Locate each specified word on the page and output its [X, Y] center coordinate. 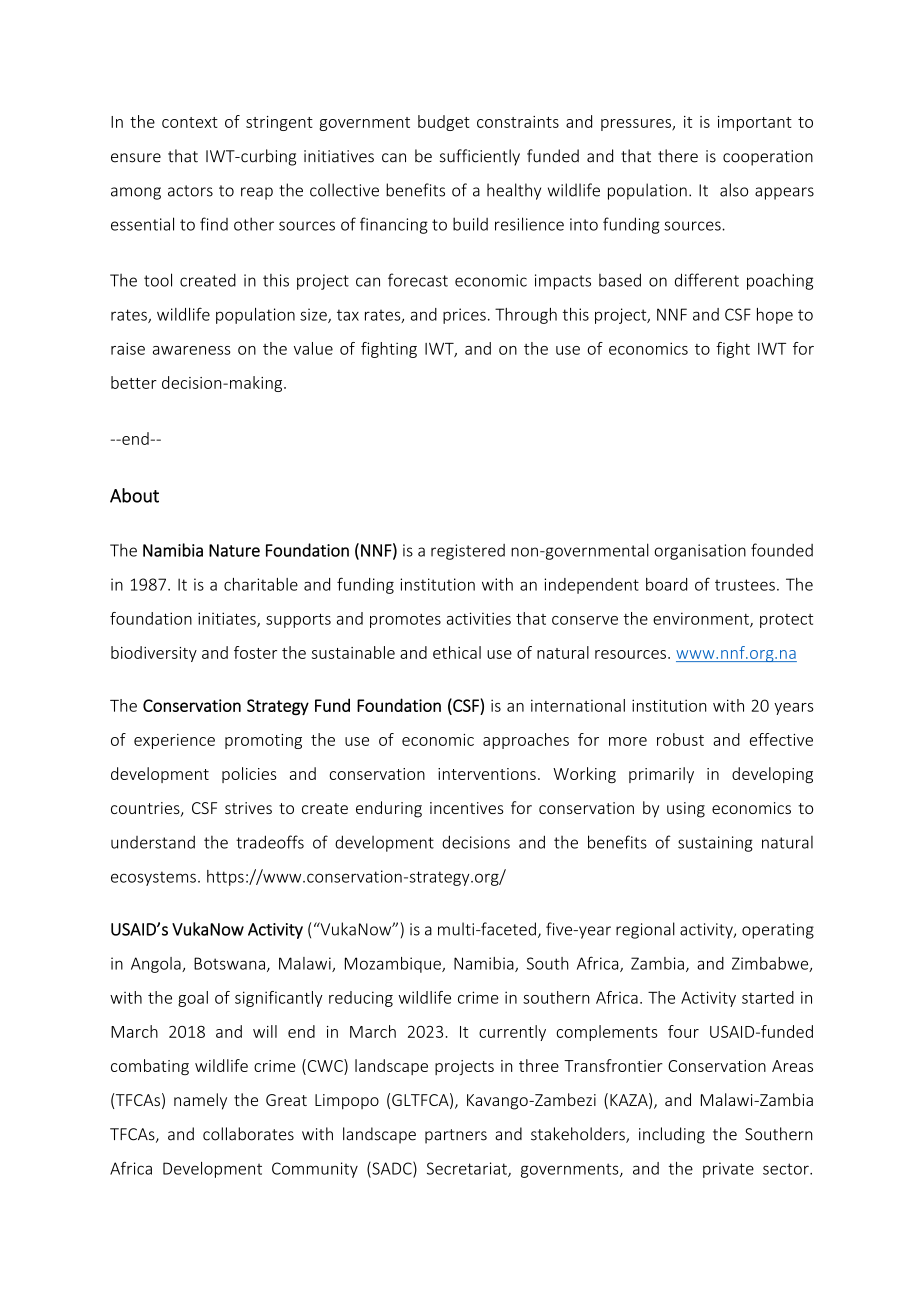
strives [248, 808]
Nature [234, 550]
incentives [467, 808]
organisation [700, 552]
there [678, 156]
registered [468, 552]
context [190, 122]
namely [200, 1101]
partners [456, 1136]
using [686, 810]
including [672, 1135]
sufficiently [480, 157]
